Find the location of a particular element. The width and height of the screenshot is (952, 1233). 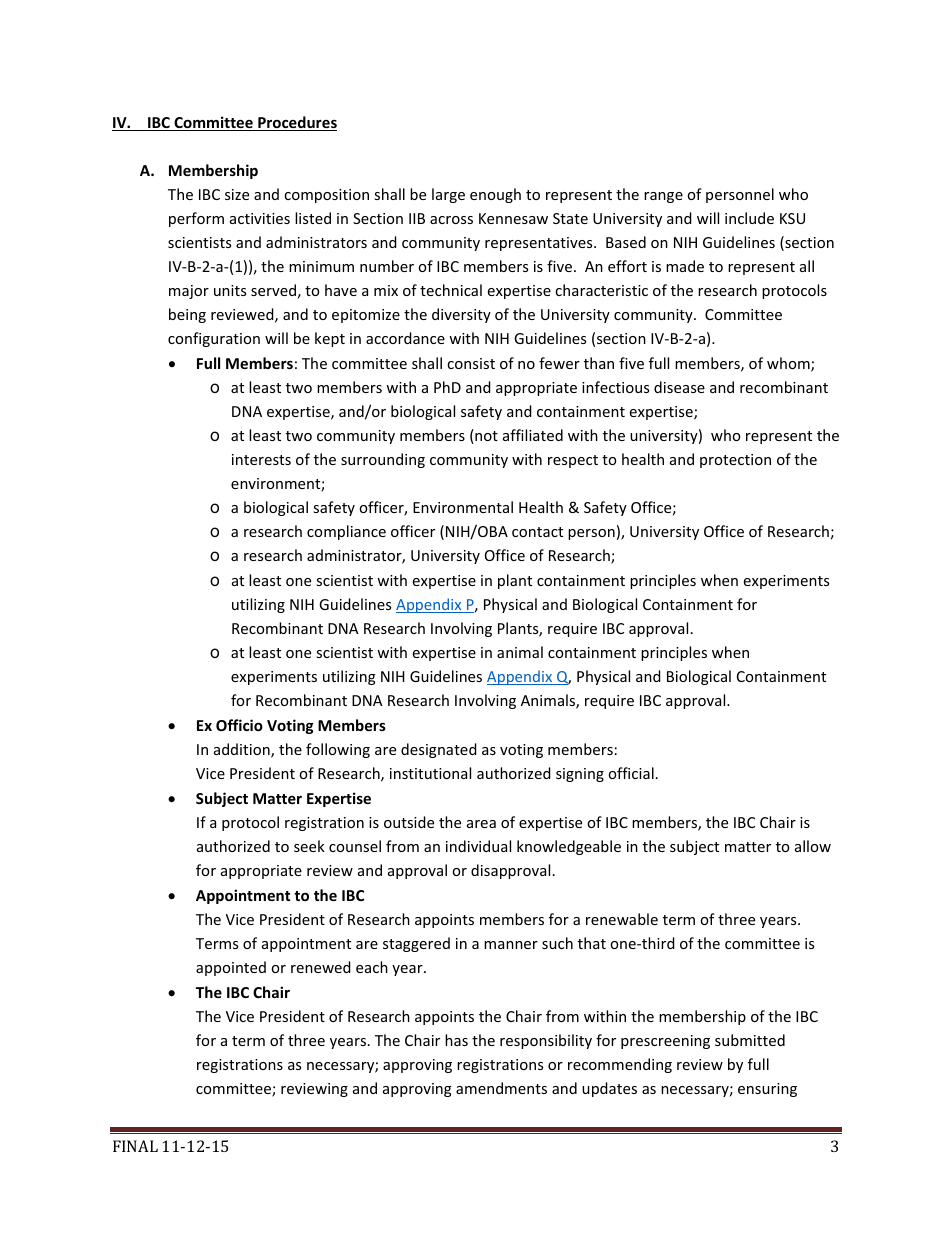

size is located at coordinates (237, 194).
